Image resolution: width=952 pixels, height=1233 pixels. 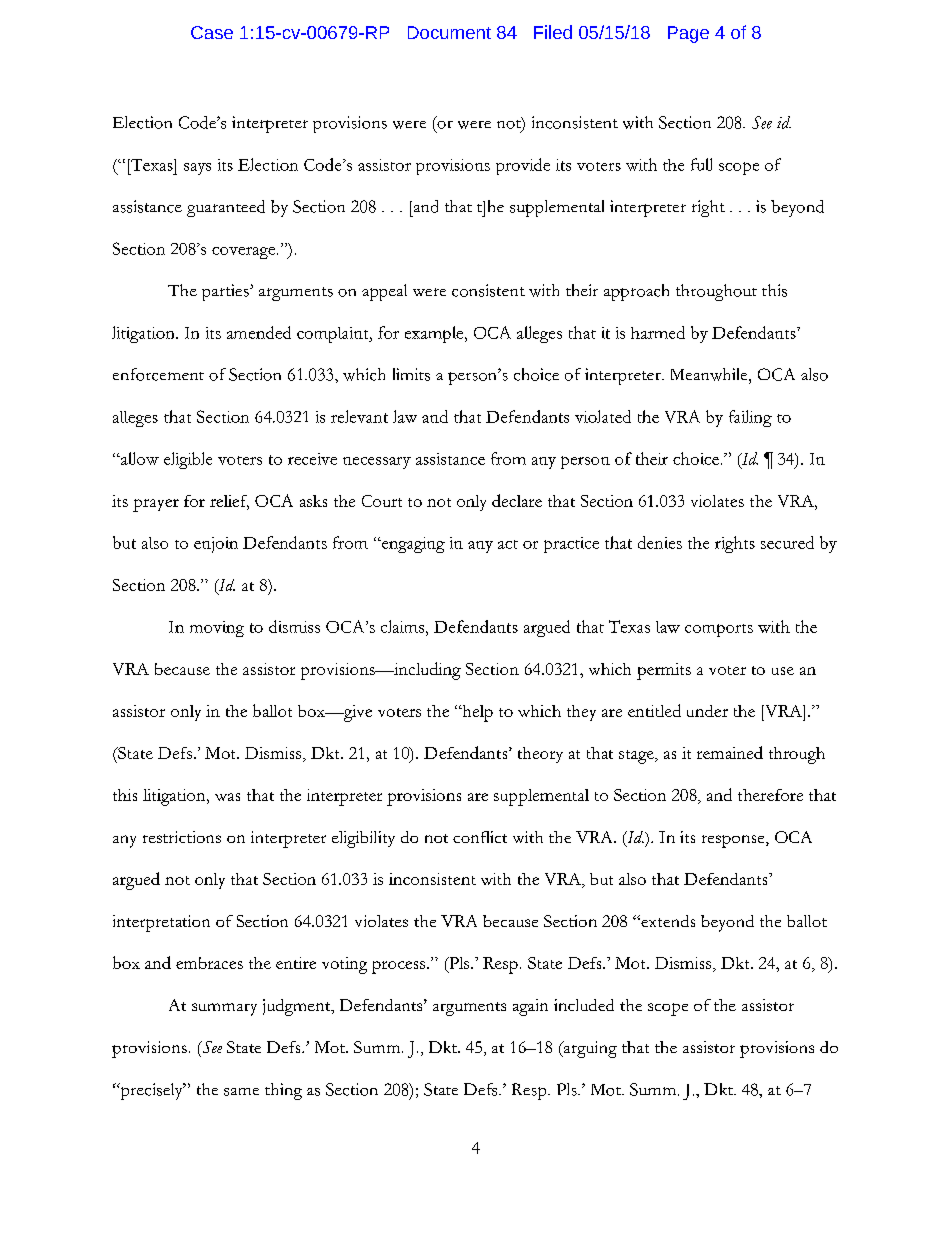 What do you see at coordinates (449, 32) in the document?
I see `Document` at bounding box center [449, 32].
